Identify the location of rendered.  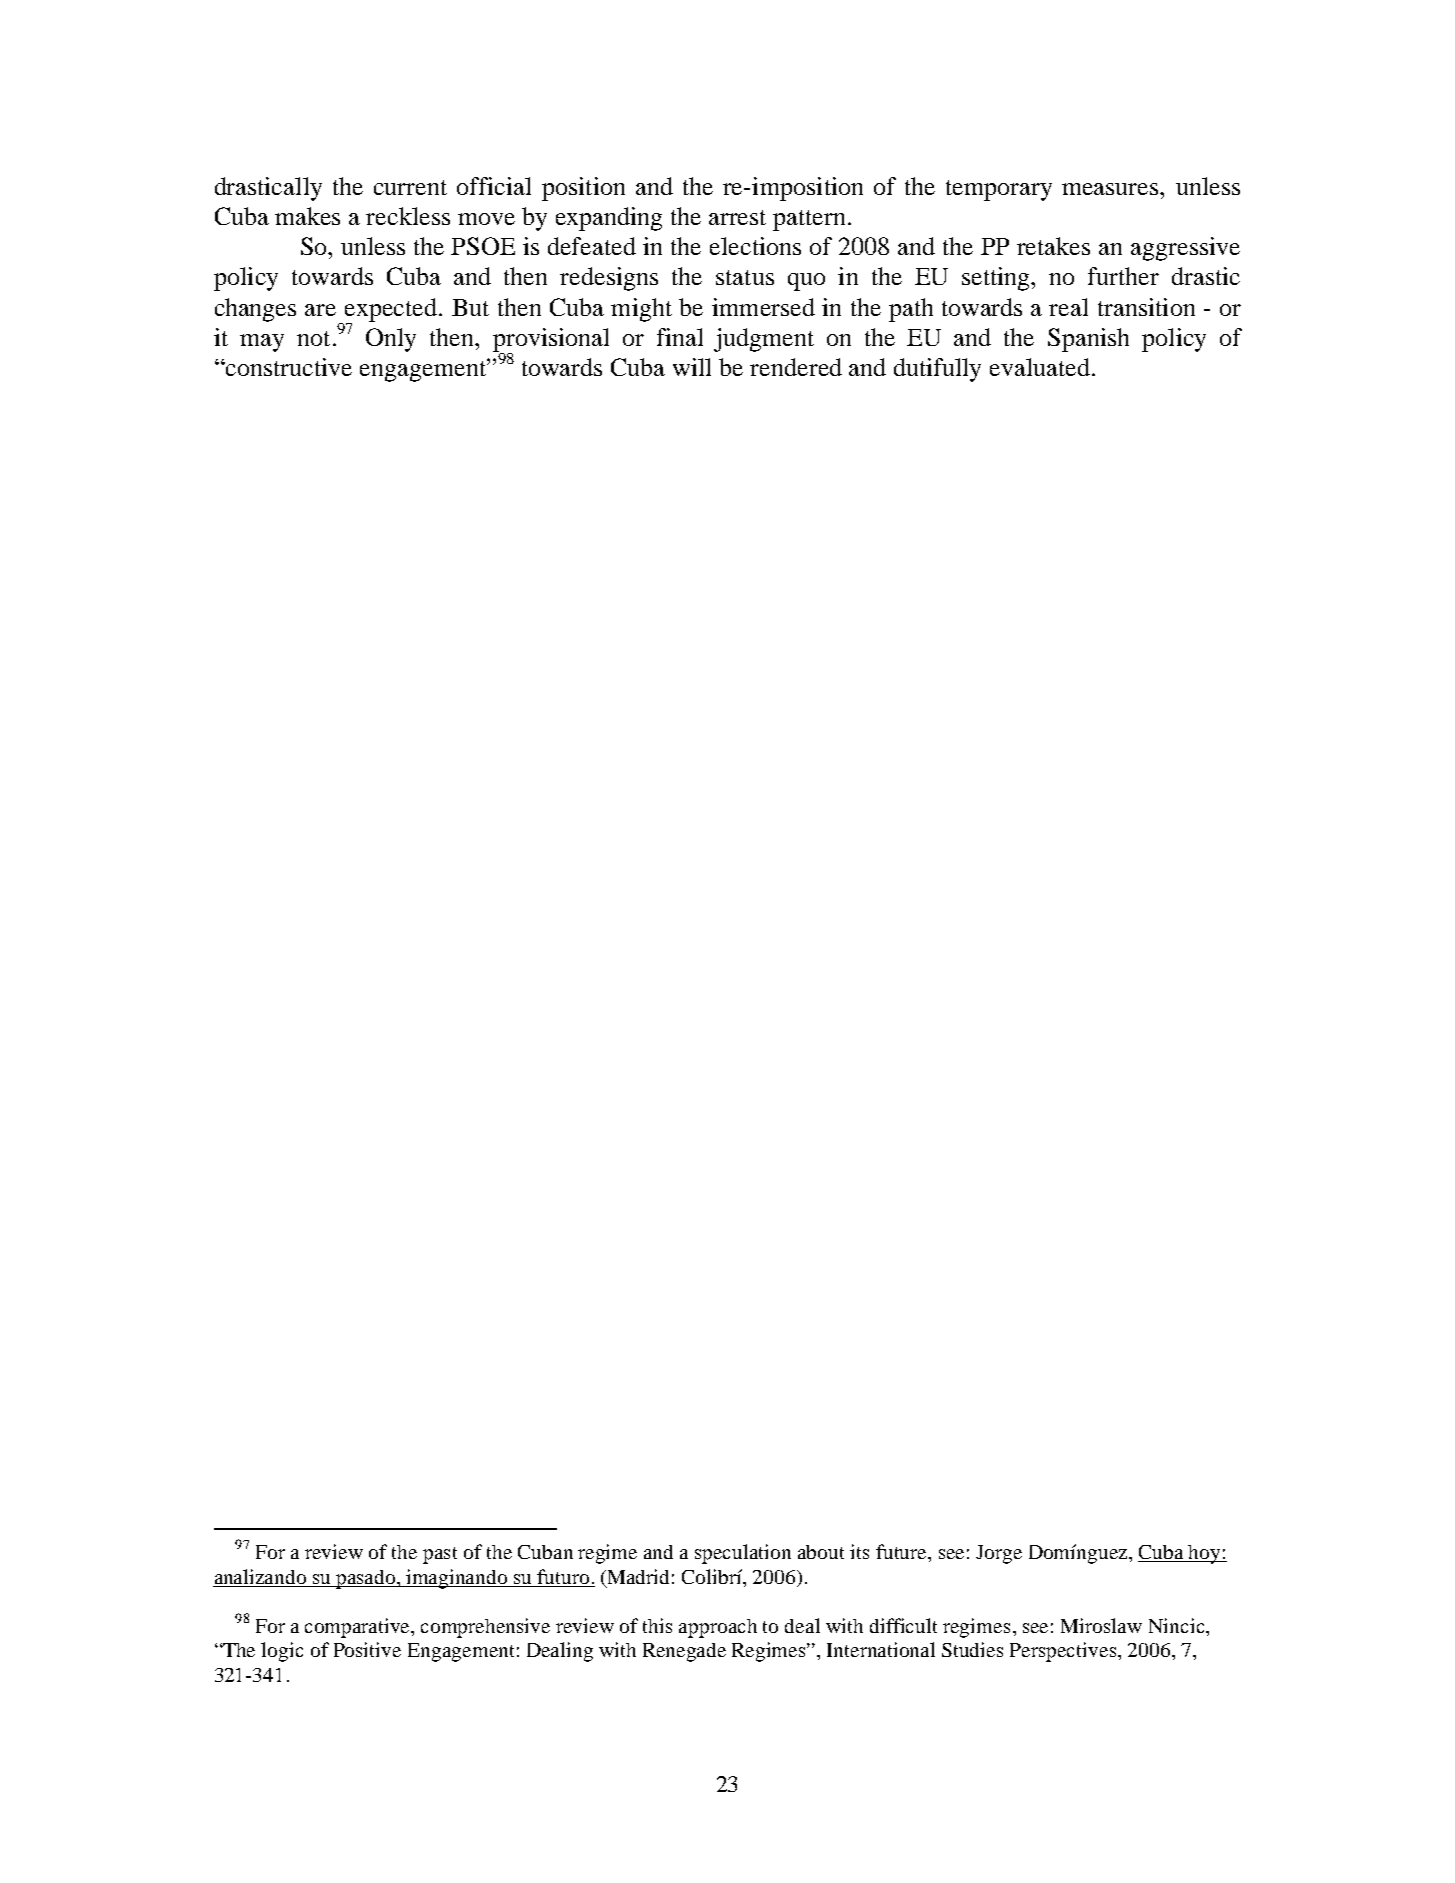
(796, 367).
